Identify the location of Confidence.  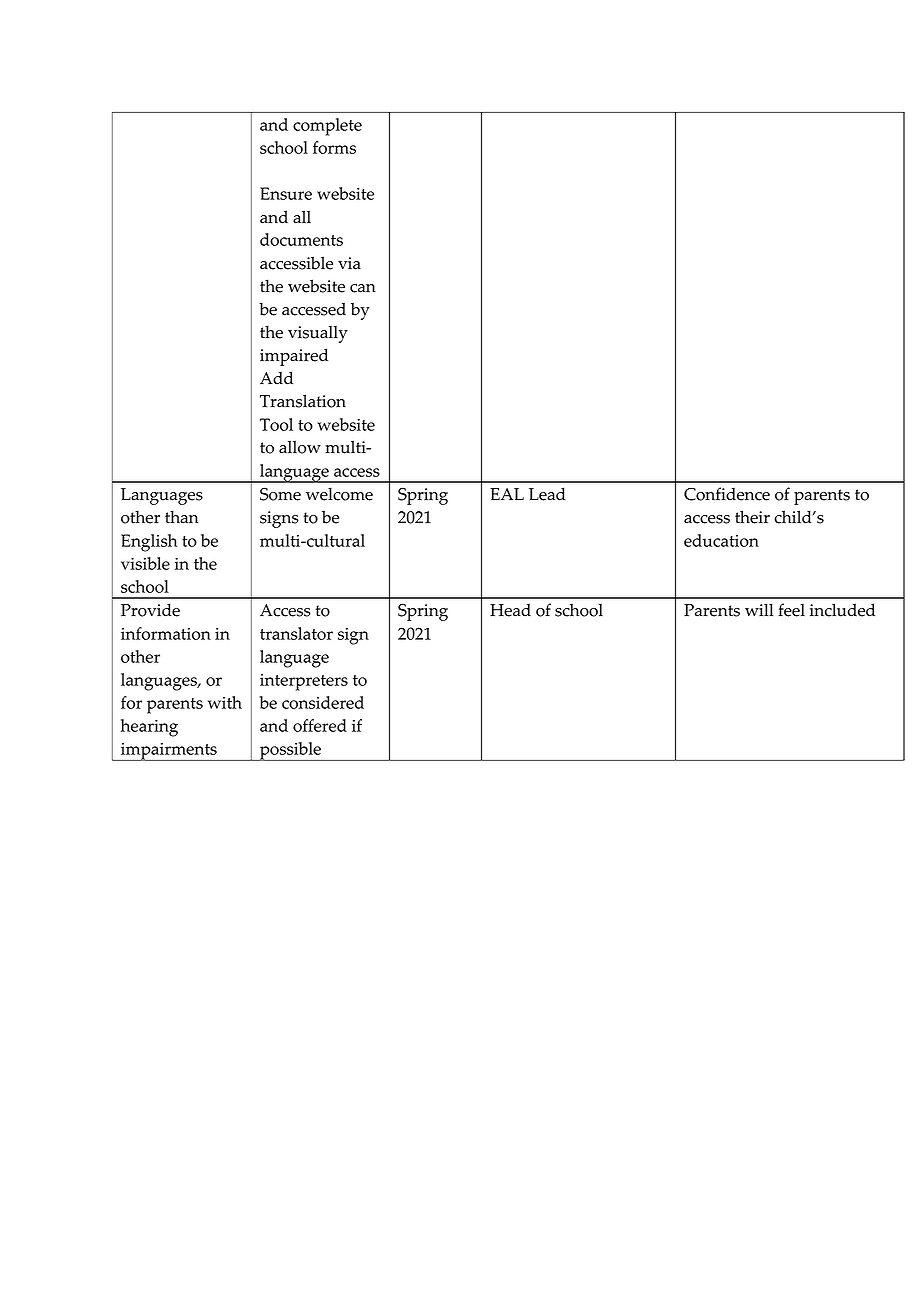
(727, 494).
